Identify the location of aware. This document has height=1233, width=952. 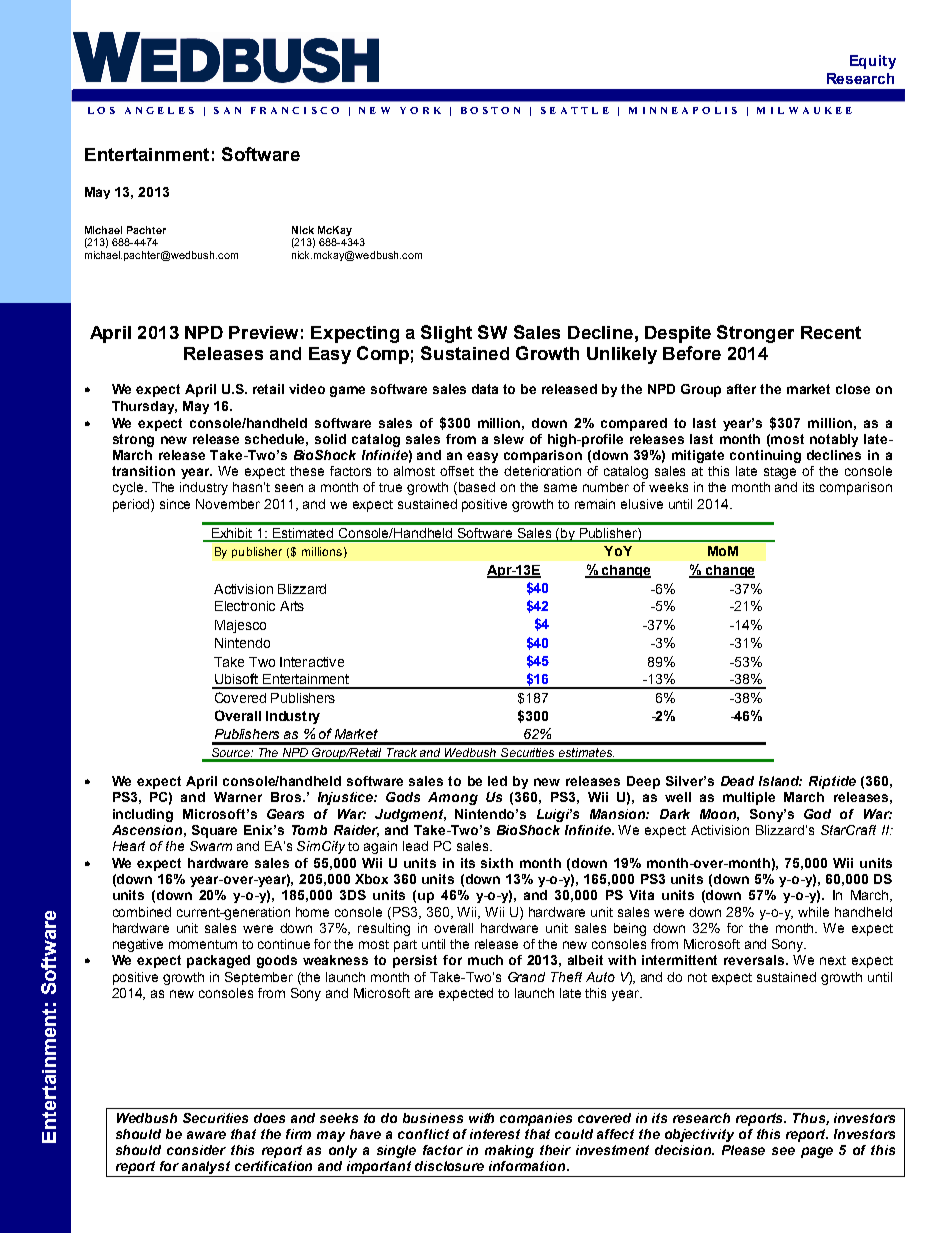
(206, 1135).
